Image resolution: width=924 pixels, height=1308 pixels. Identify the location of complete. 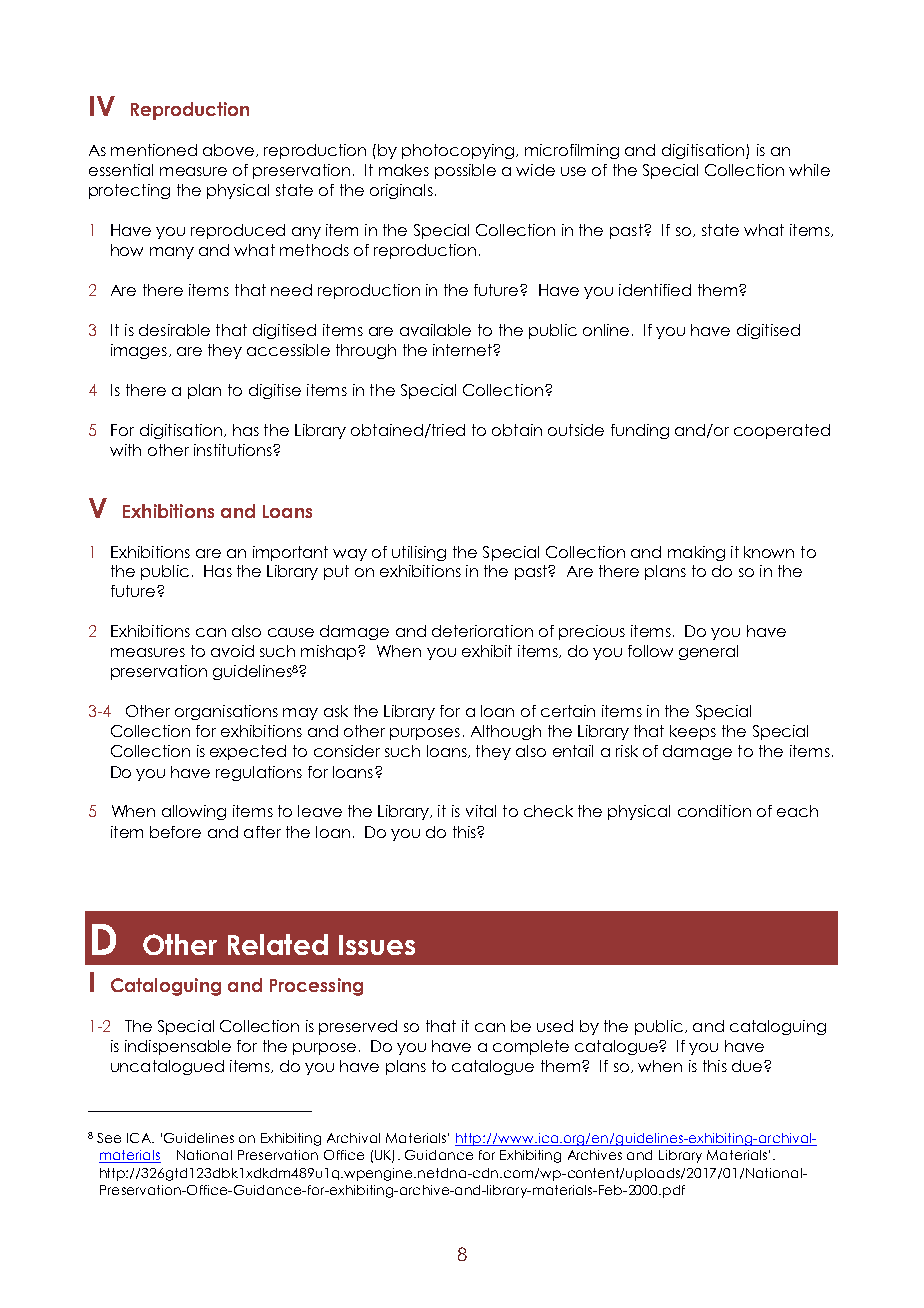
(531, 1047).
